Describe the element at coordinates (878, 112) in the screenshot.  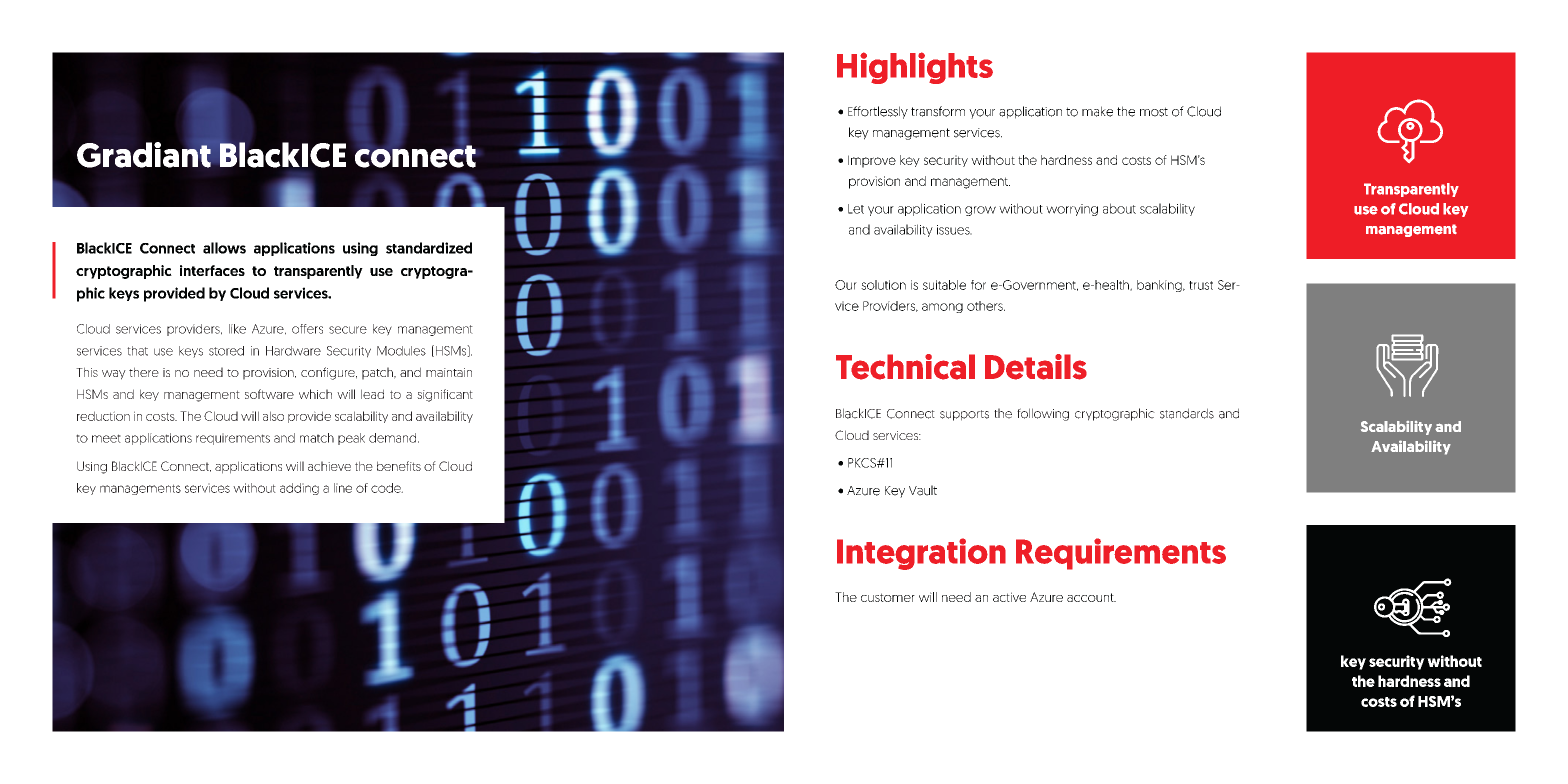
I see `Effortlessly` at that location.
